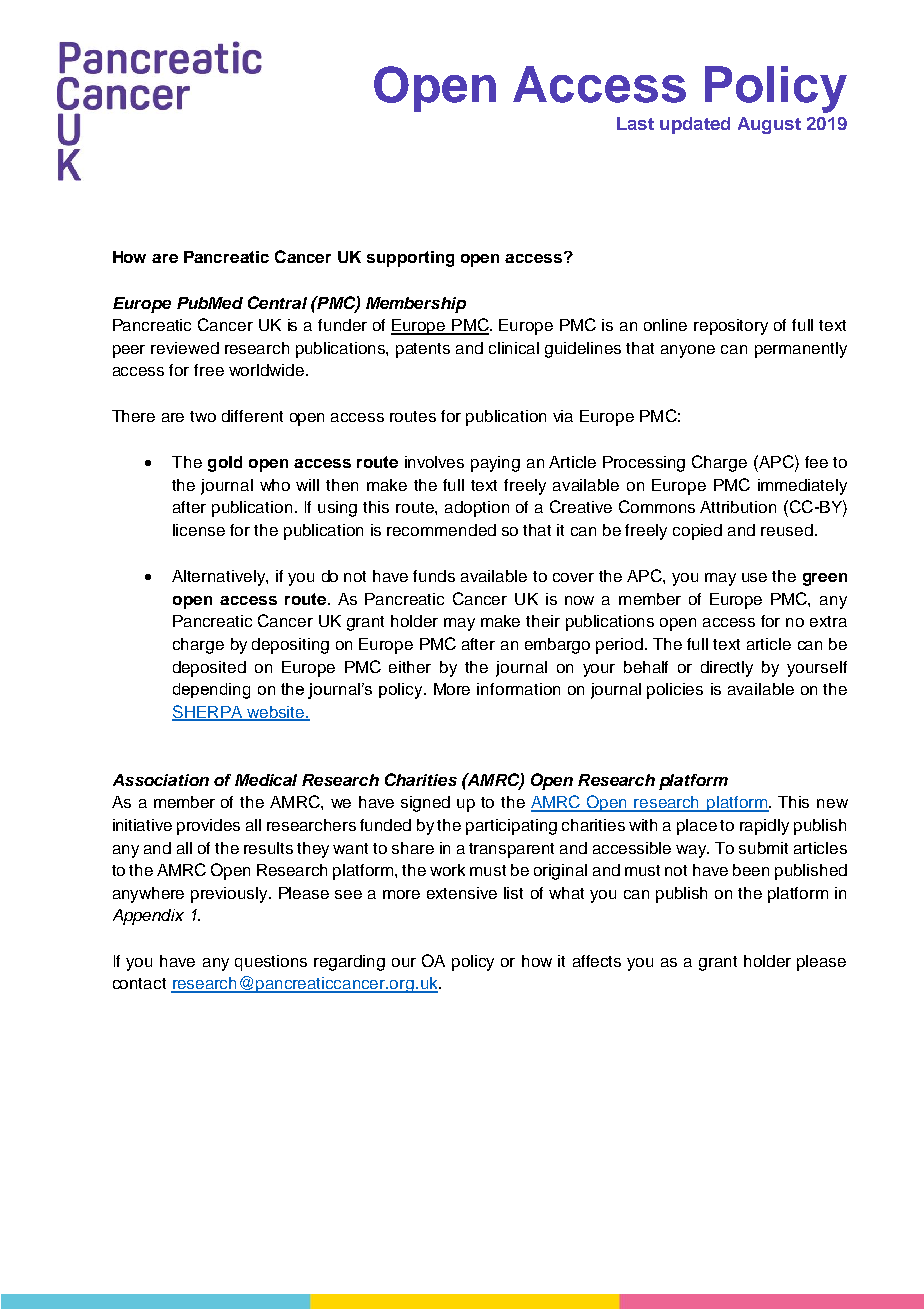 The height and width of the screenshot is (1309, 924). Describe the element at coordinates (769, 125) in the screenshot. I see `August` at that location.
